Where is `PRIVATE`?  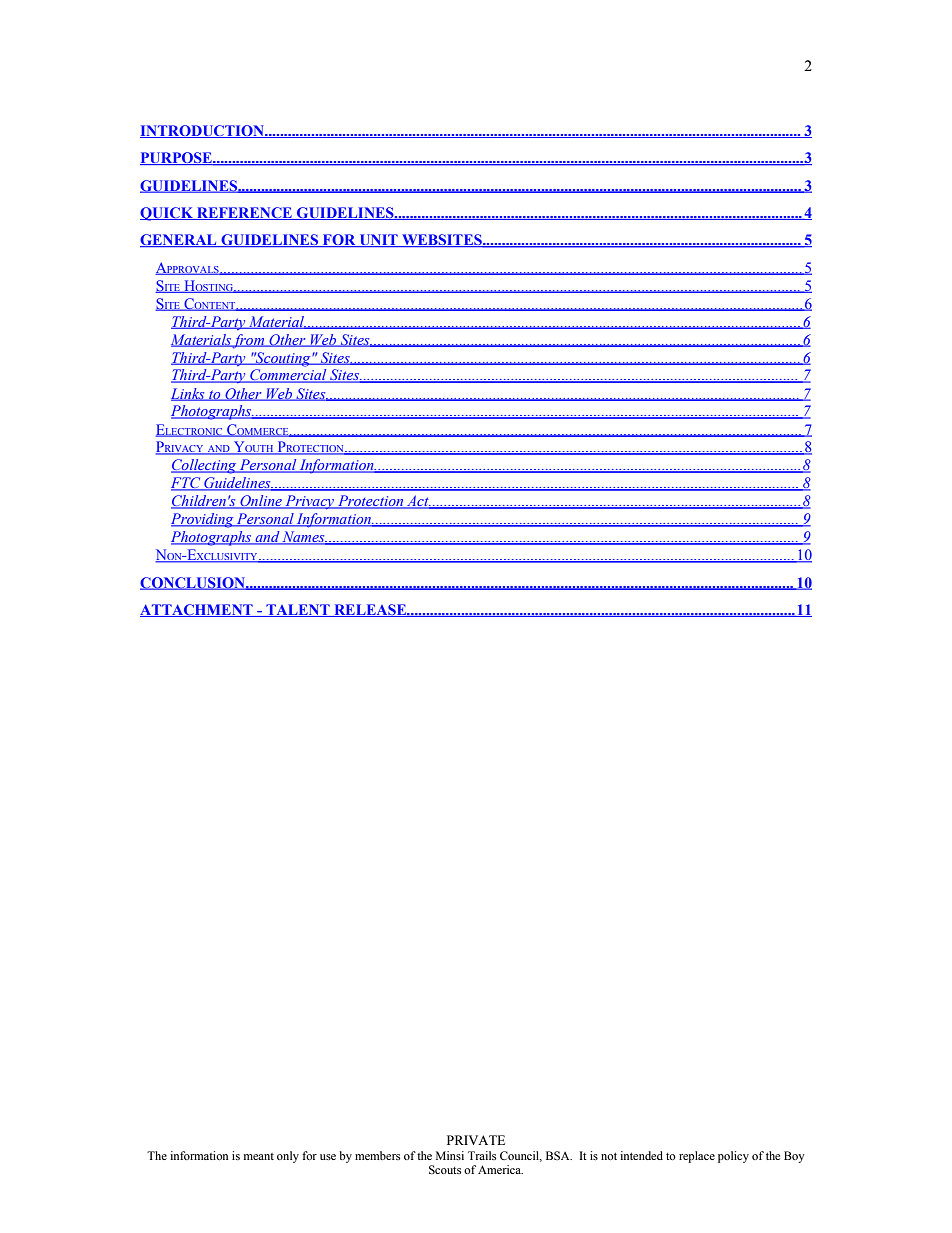 PRIVATE is located at coordinates (476, 1140).
